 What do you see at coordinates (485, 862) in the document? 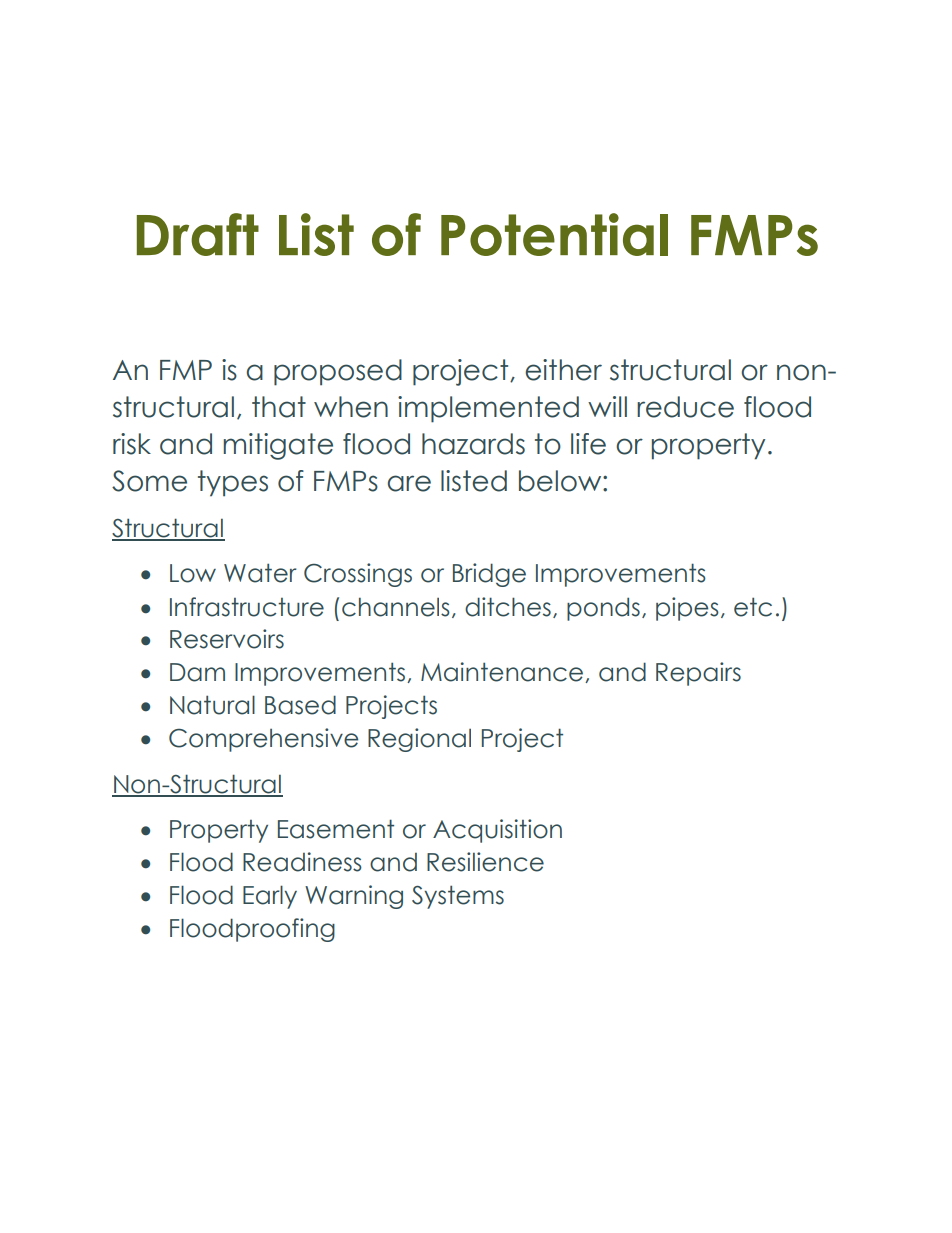
I see `Resilience` at bounding box center [485, 862].
